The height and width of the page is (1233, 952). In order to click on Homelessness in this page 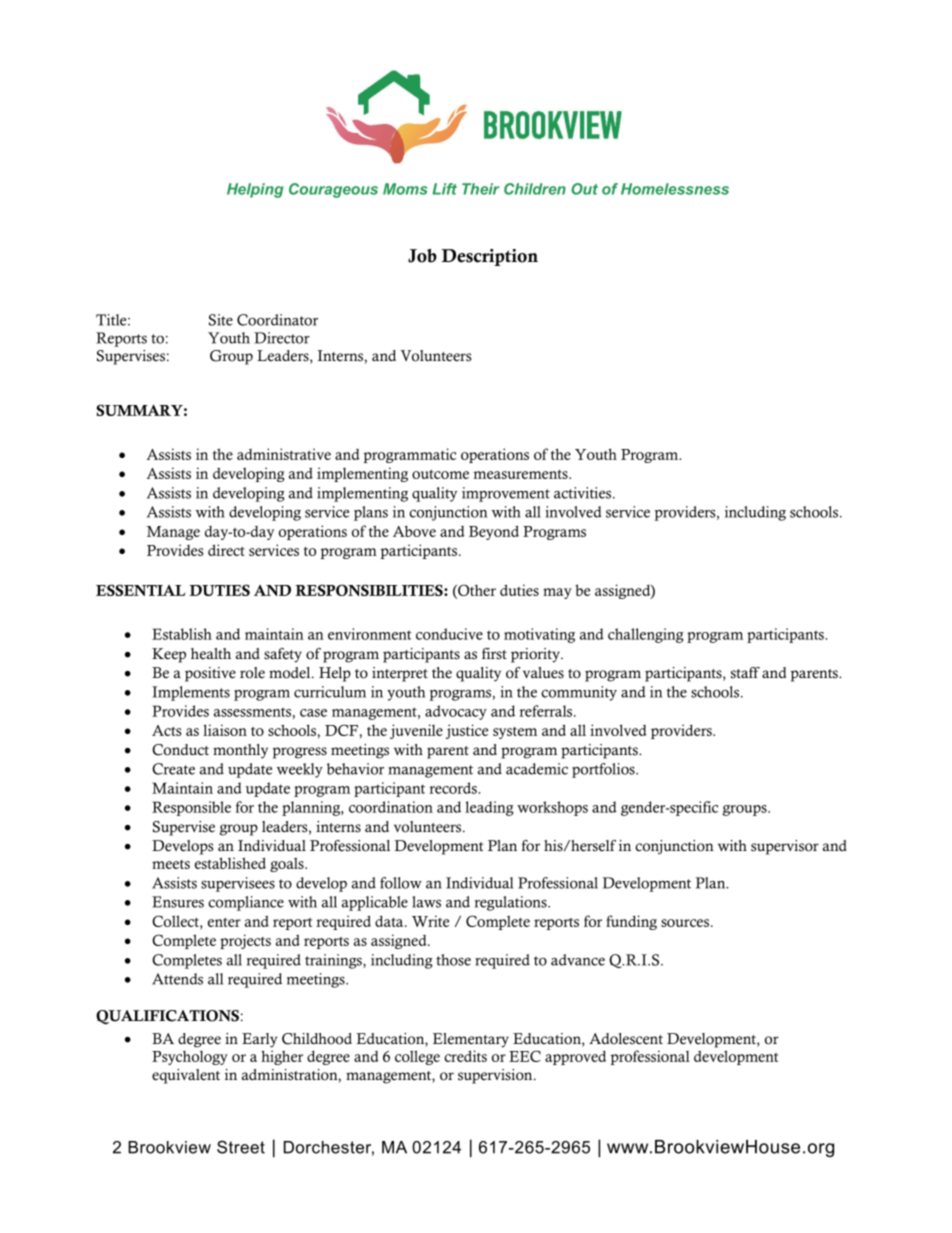, I will do `click(675, 189)`.
